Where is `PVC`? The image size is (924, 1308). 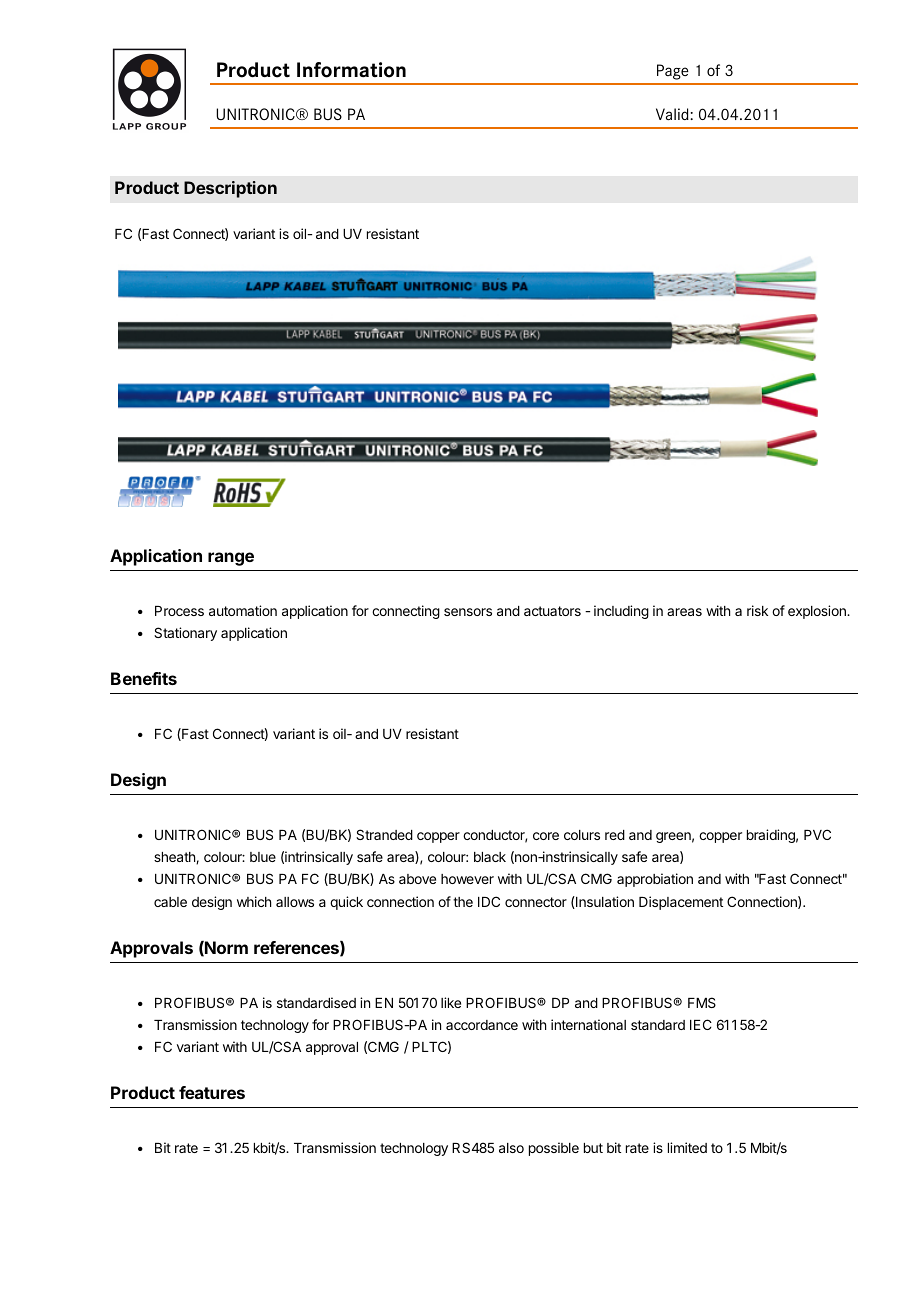 PVC is located at coordinates (817, 834).
